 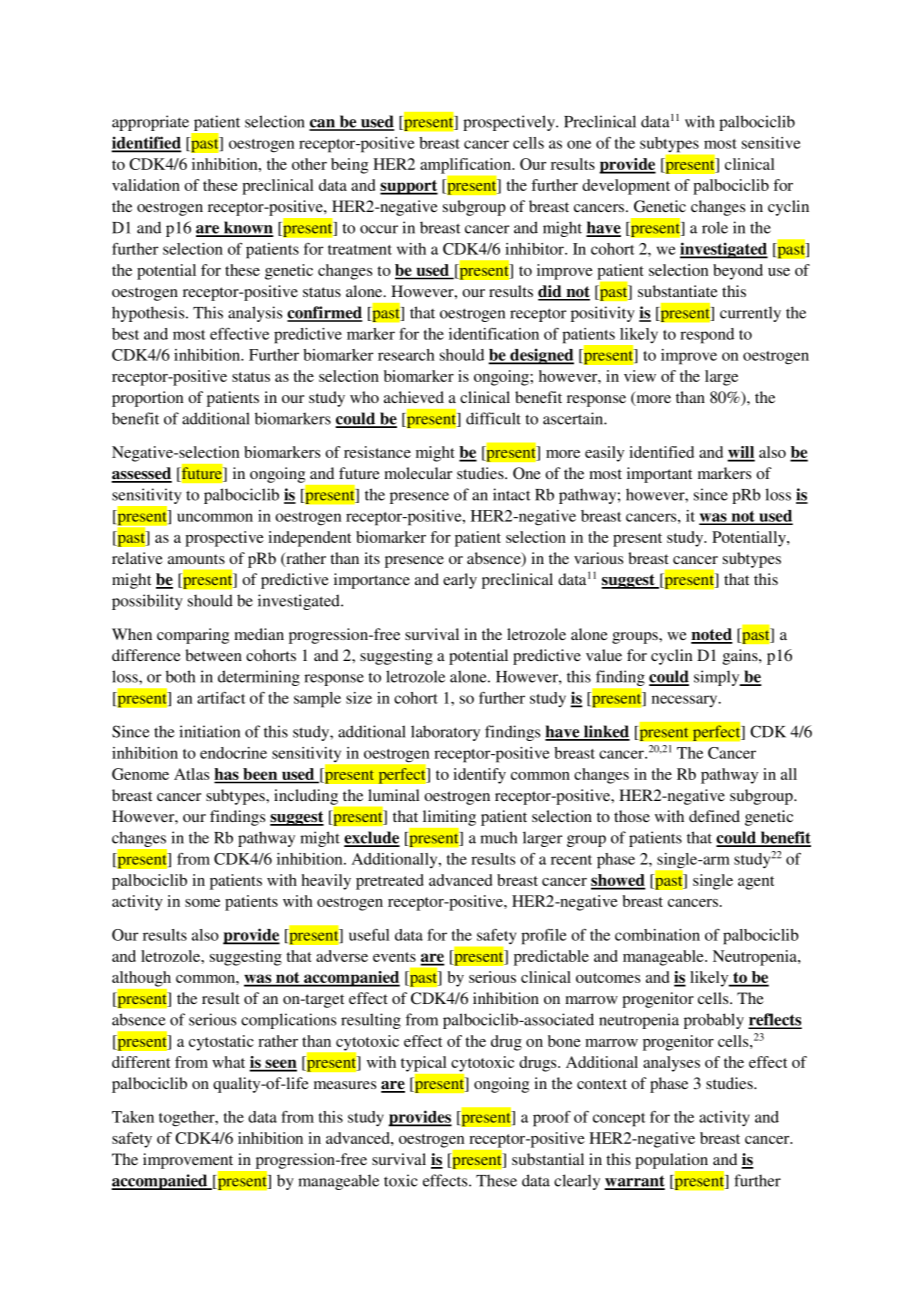 What do you see at coordinates (133, 1117) in the screenshot?
I see `Taken` at bounding box center [133, 1117].
